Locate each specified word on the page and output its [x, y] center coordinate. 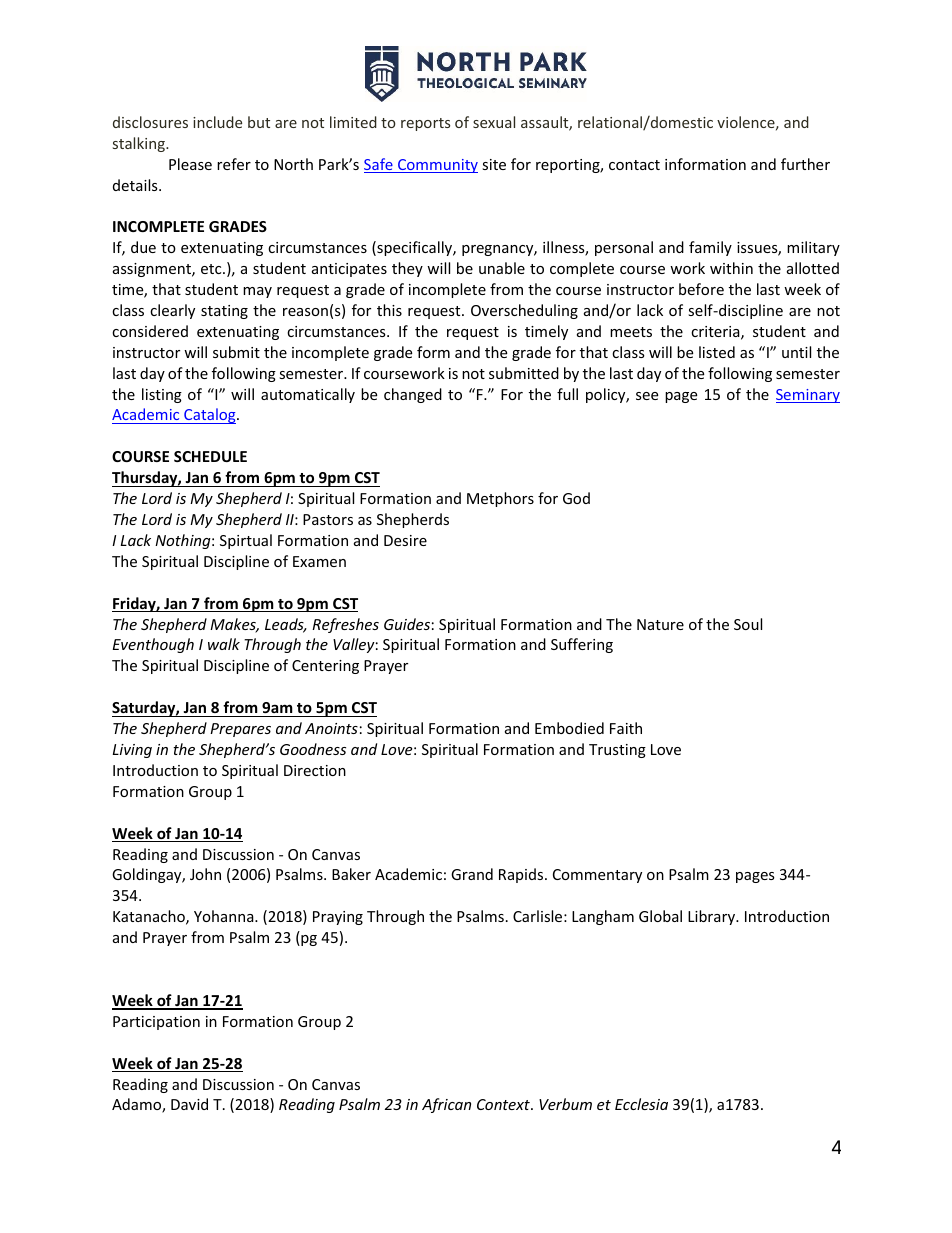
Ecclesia [641, 1104]
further [805, 164]
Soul [748, 624]
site [494, 164]
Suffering [582, 645]
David [189, 1104]
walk [224, 644]
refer [234, 164]
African [446, 1105]
